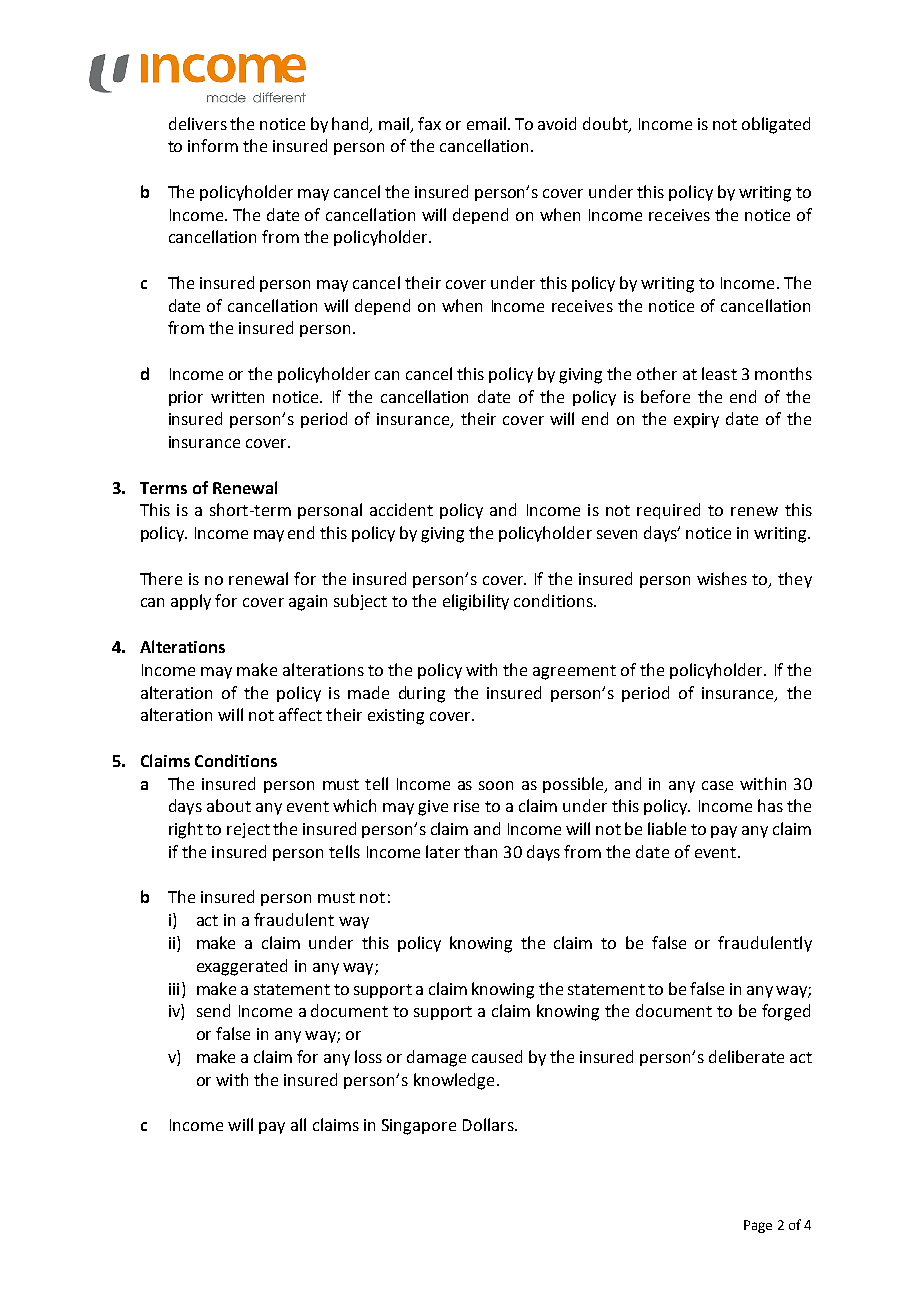  What do you see at coordinates (242, 967) in the screenshot?
I see `exaggerated` at bounding box center [242, 967].
